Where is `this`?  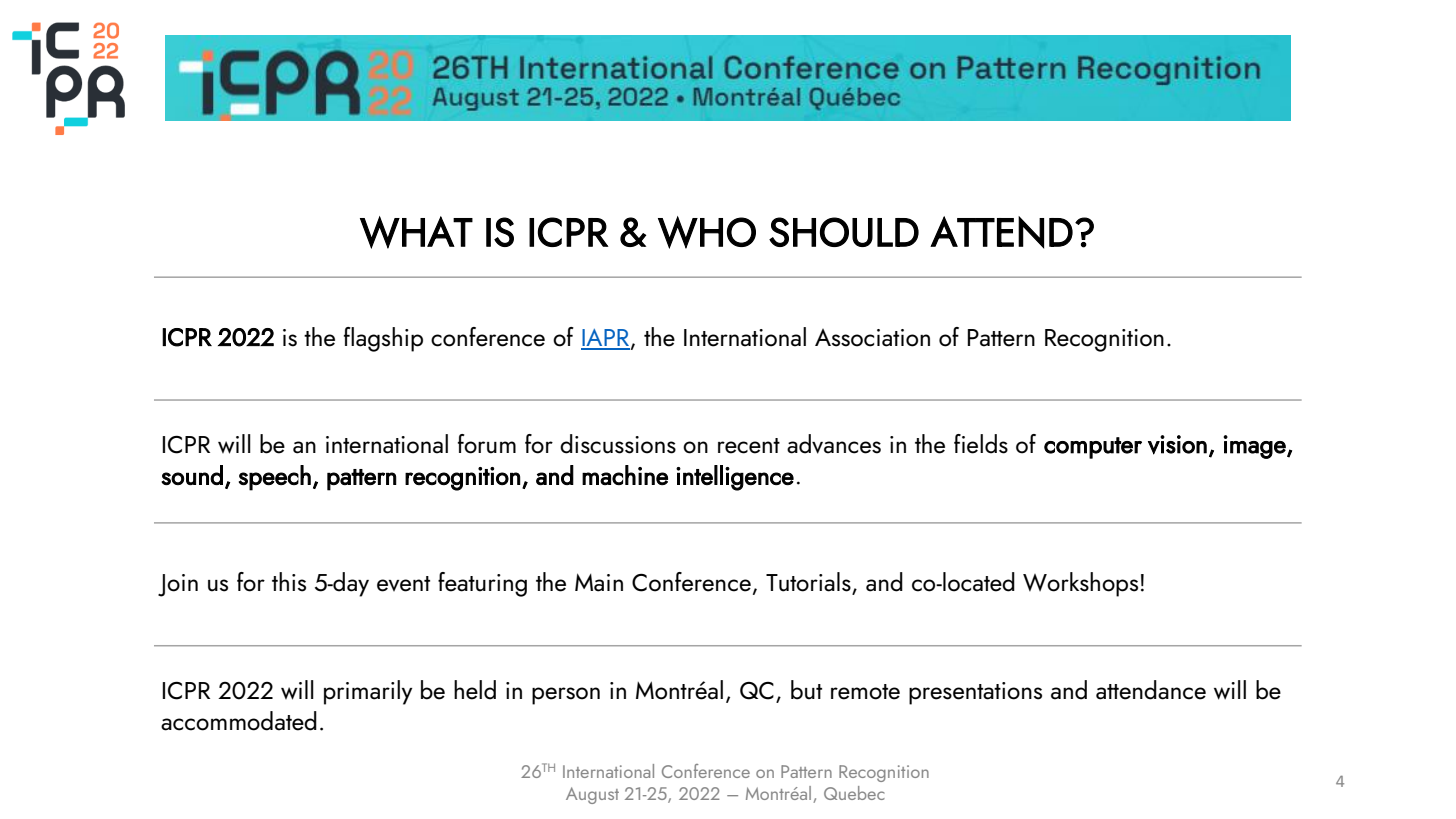 this is located at coordinates (289, 582).
